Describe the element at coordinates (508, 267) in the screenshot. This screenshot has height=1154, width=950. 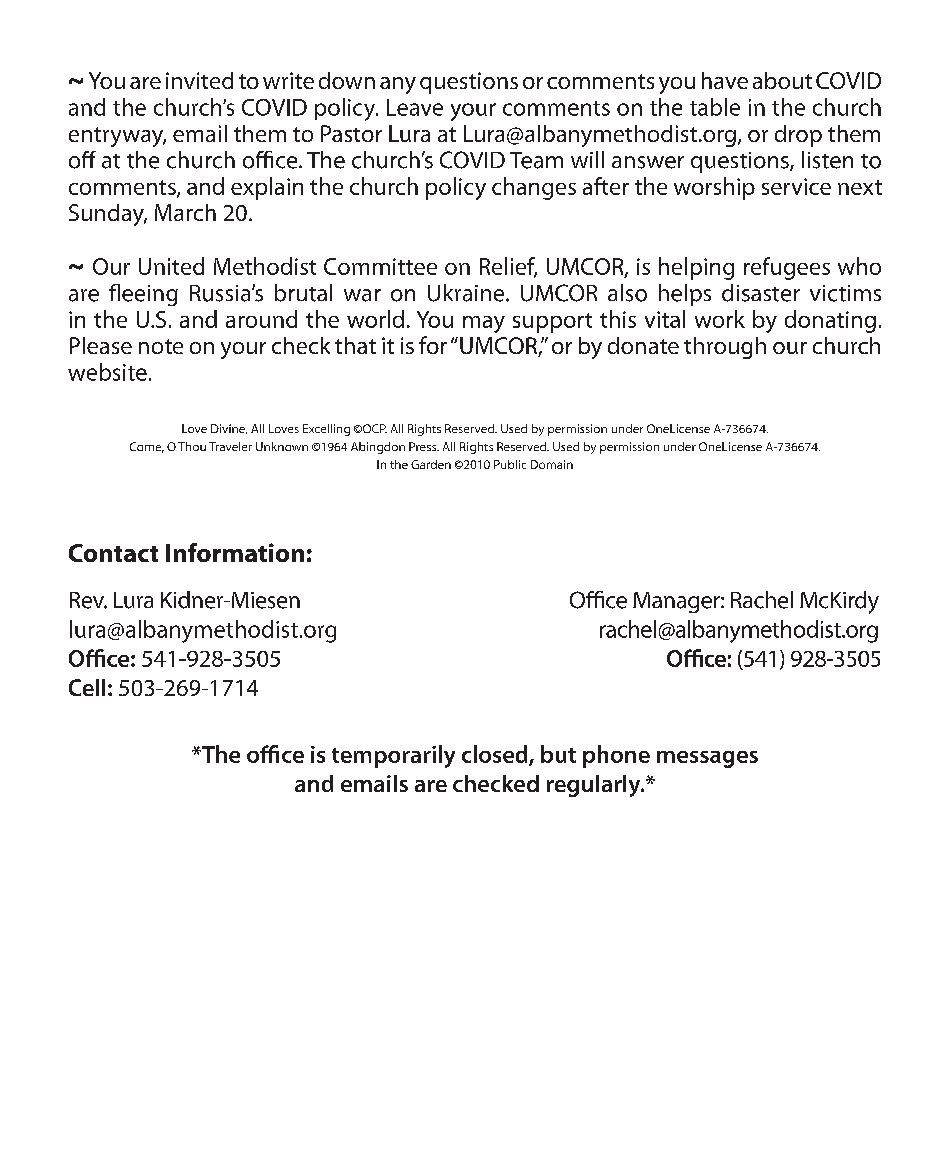
I see `Relief` at that location.
